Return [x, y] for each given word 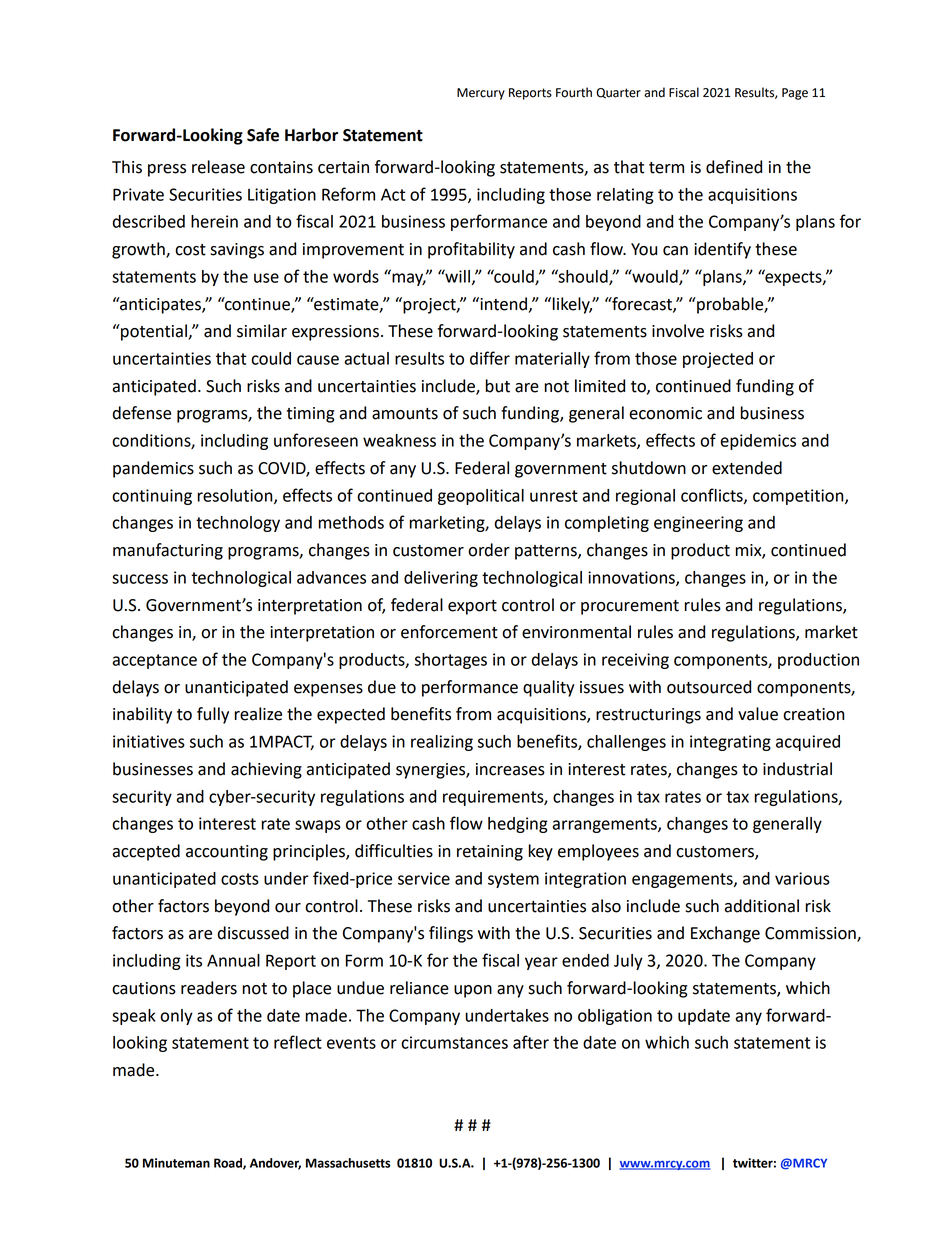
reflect [298, 1042]
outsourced [709, 687]
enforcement [449, 632]
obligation [615, 1017]
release [218, 167]
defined [734, 167]
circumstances [454, 1042]
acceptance [155, 661]
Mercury [481, 94]
